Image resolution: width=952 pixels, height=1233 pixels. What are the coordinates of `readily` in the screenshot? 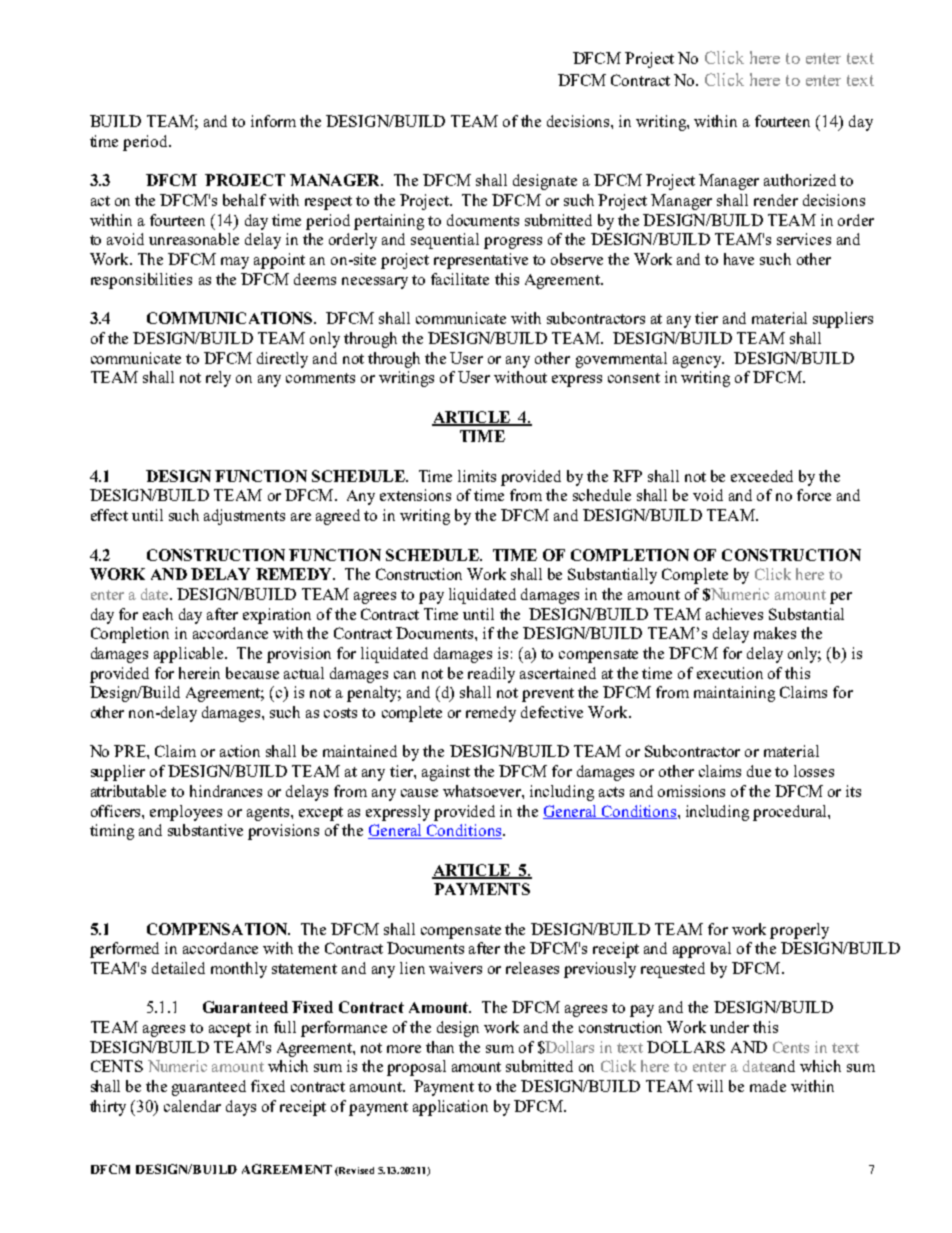 It's located at (491, 675).
